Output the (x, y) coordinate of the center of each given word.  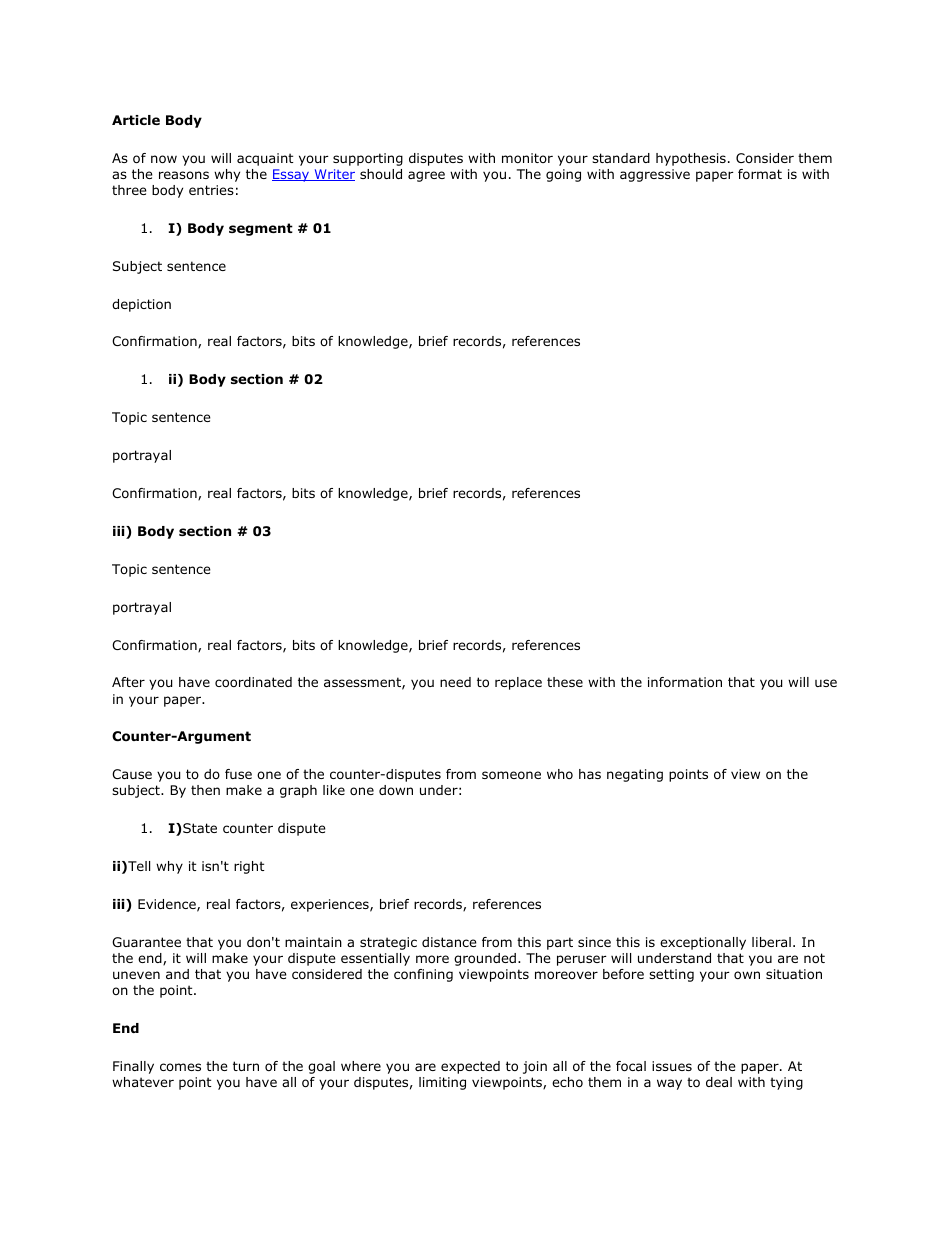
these (565, 682)
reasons (184, 175)
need (455, 682)
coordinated (253, 682)
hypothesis (691, 159)
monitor (527, 158)
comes (180, 1067)
